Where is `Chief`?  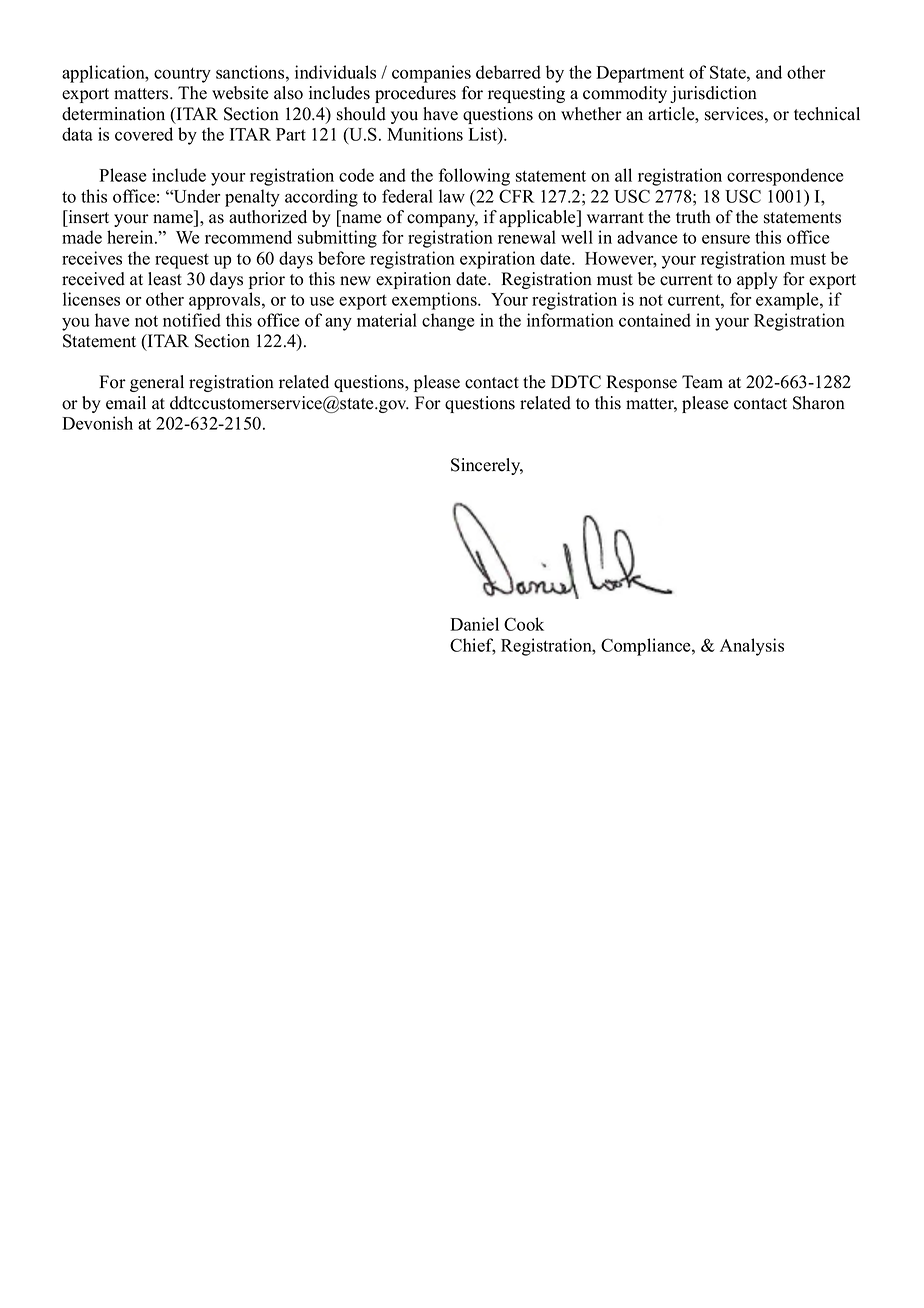 Chief is located at coordinates (473, 646).
